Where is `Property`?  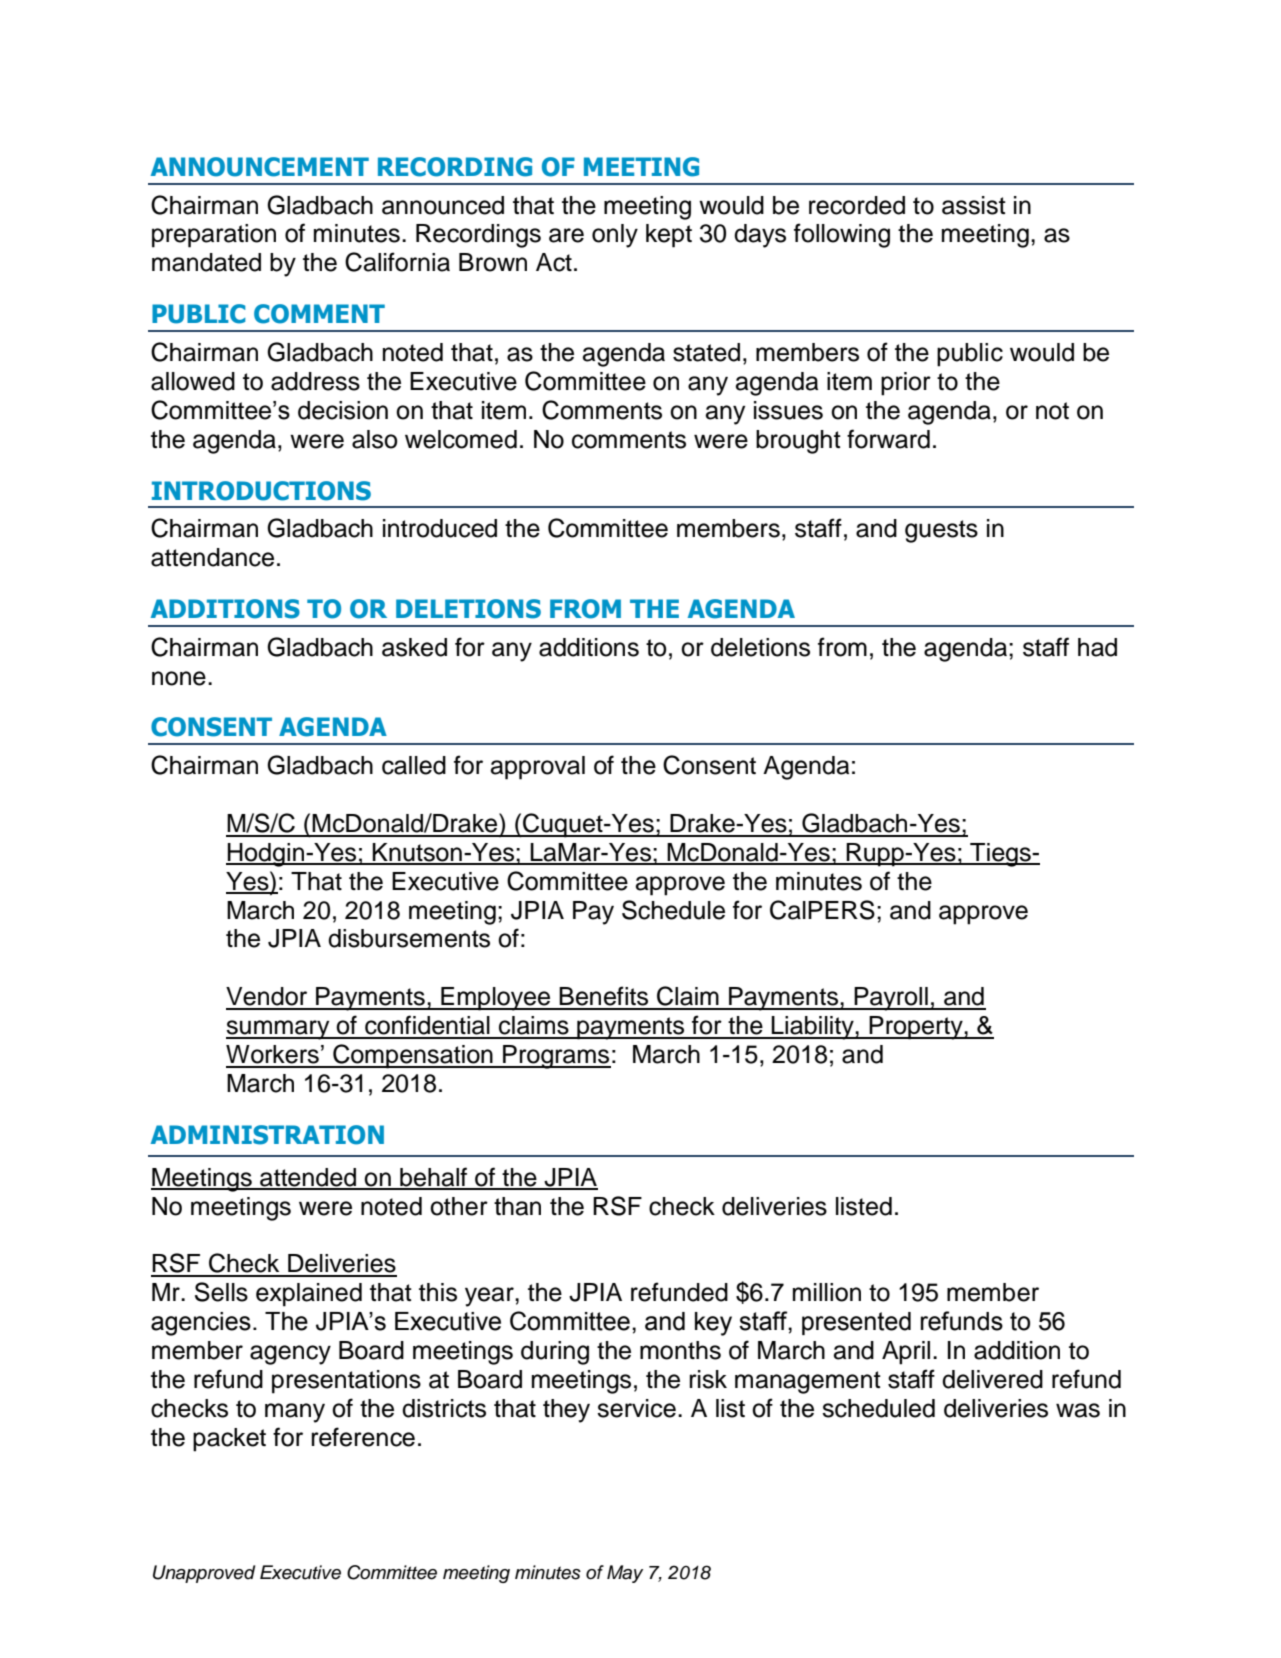 Property is located at coordinates (916, 1028).
